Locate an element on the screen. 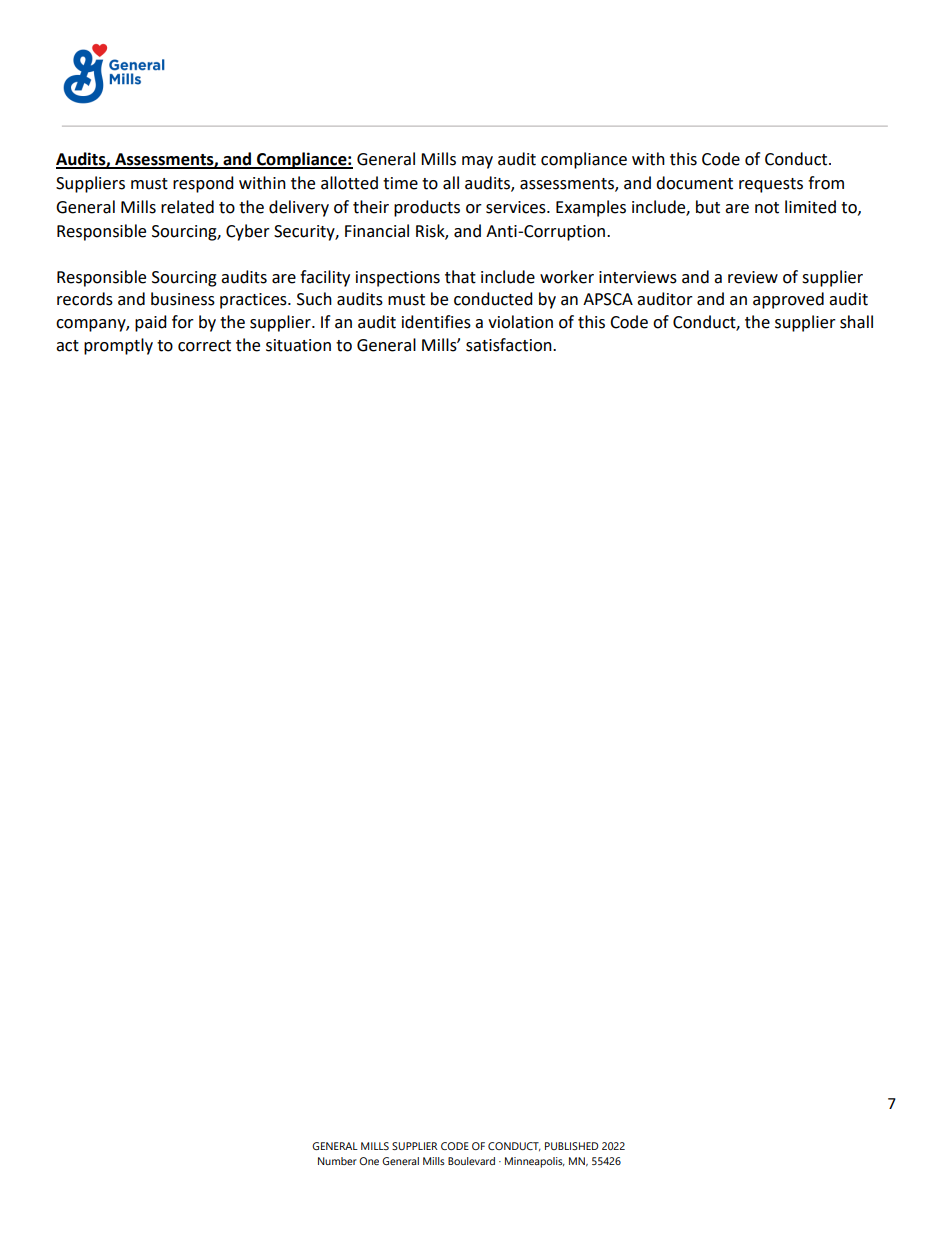  shall is located at coordinates (856, 322).
